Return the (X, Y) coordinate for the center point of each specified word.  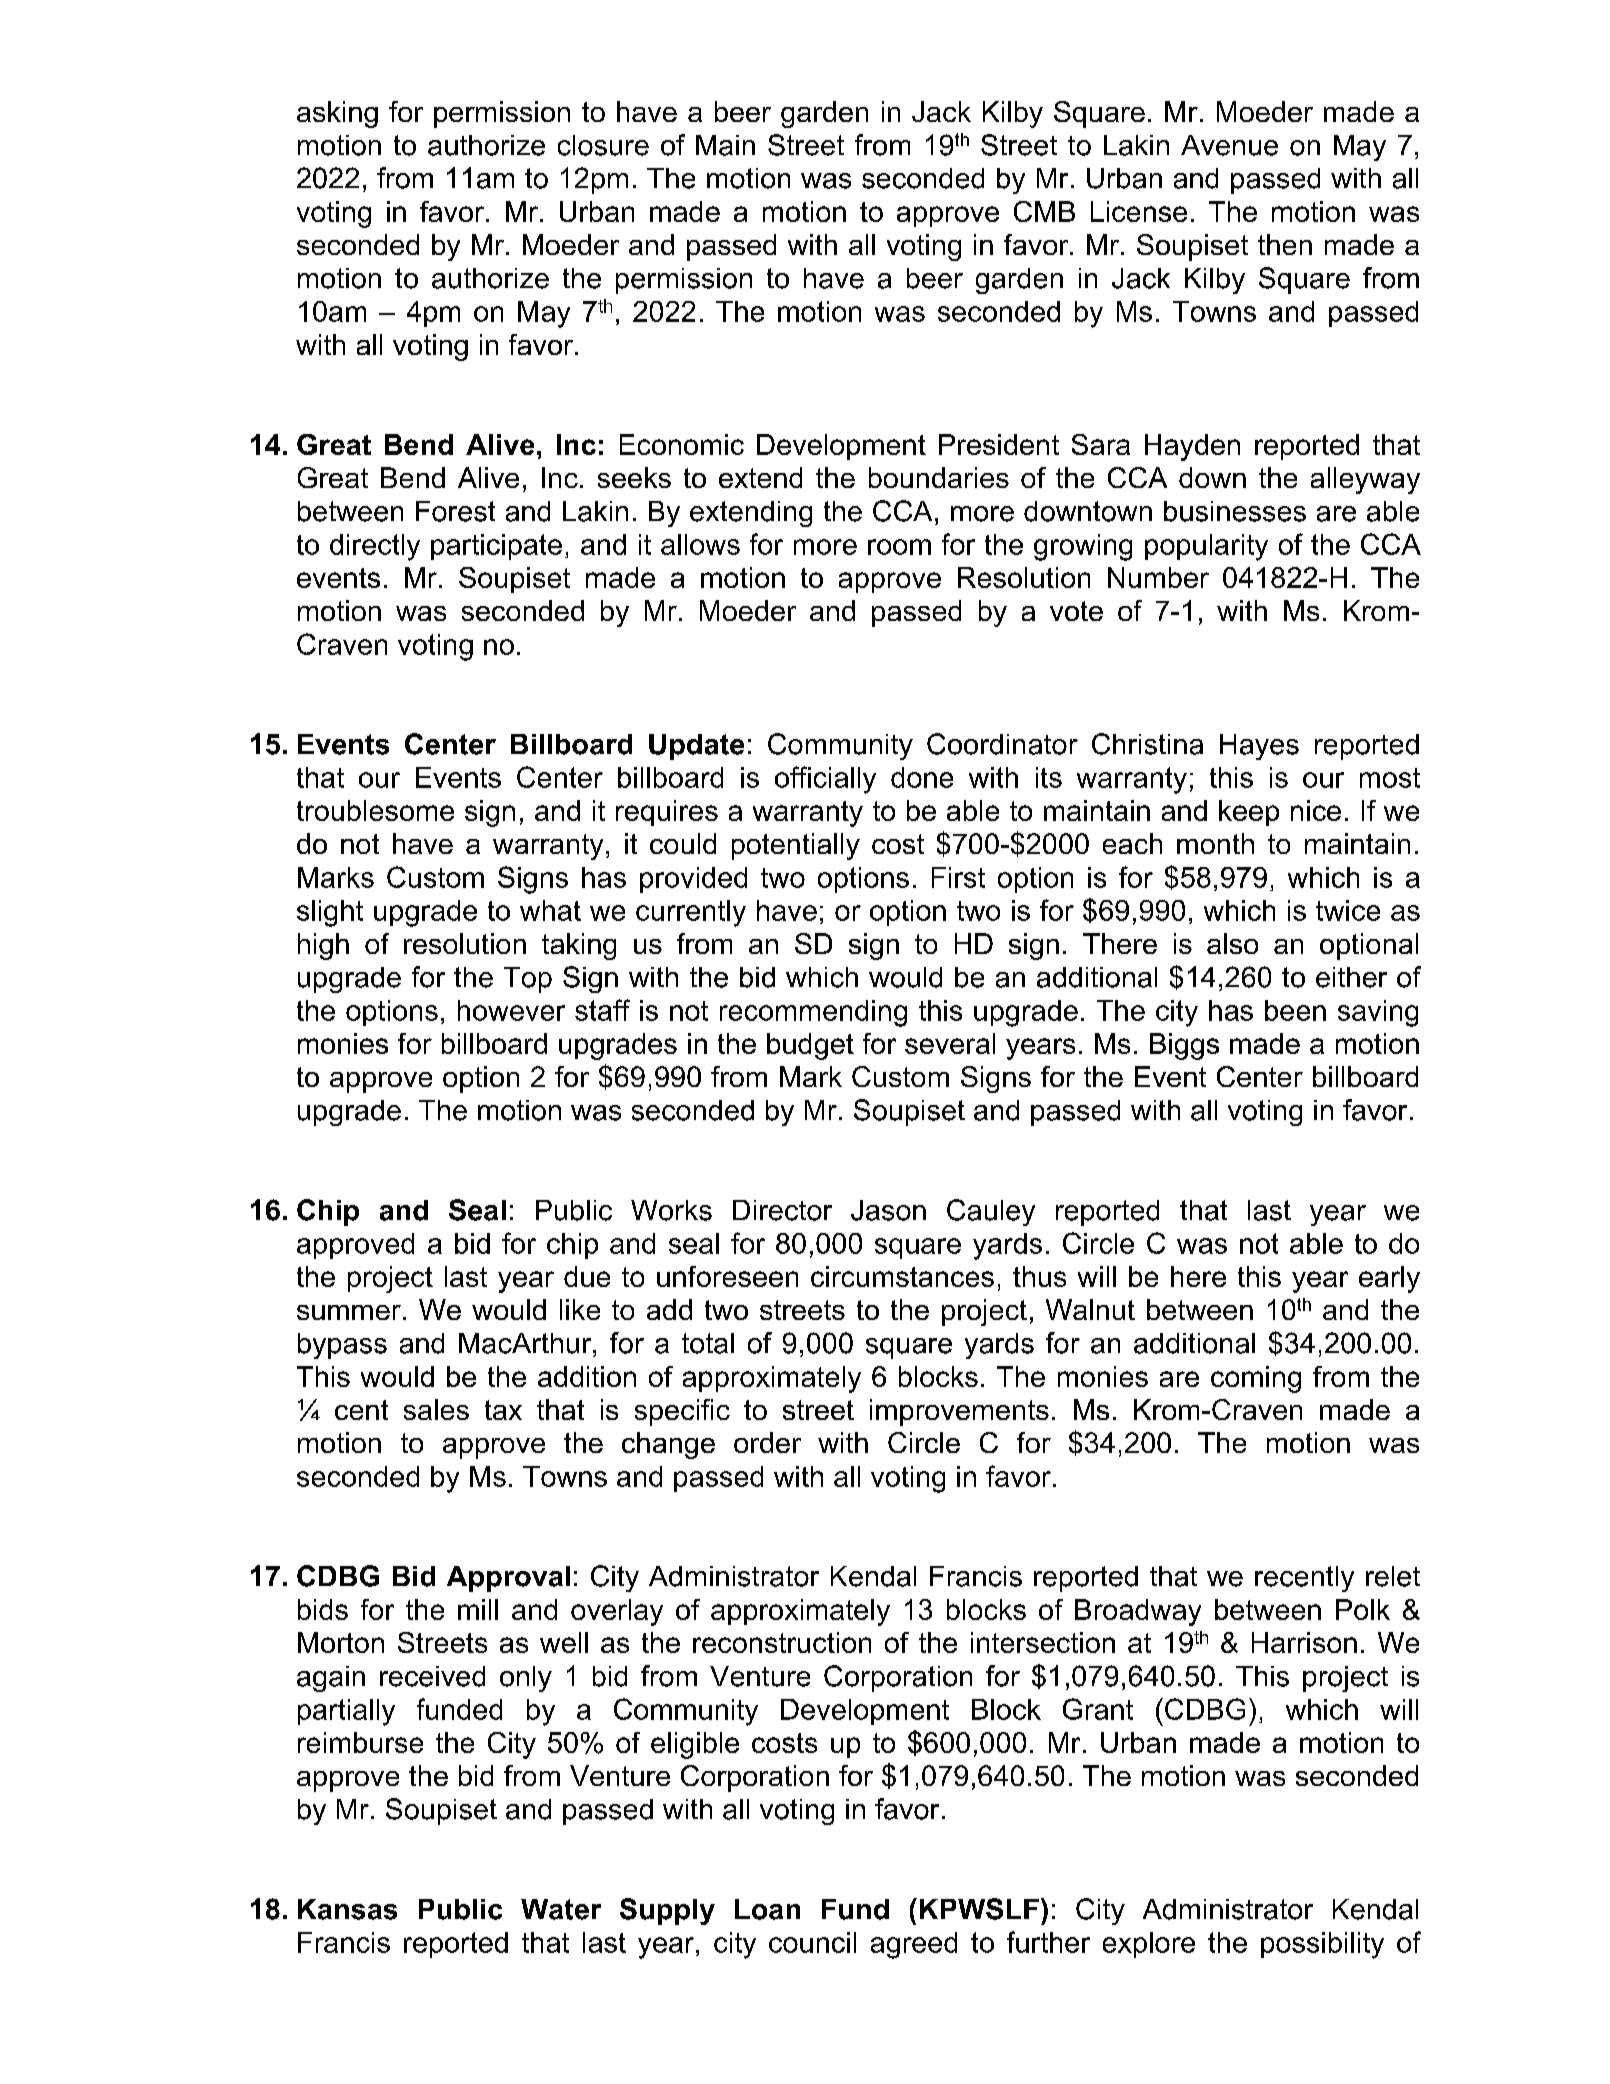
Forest (455, 511)
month (1215, 843)
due (587, 1276)
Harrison (1304, 1642)
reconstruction (782, 1642)
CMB (1044, 211)
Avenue (1229, 145)
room (899, 547)
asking (337, 114)
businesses (1235, 511)
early (1389, 1279)
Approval (508, 1579)
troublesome (375, 810)
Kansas (347, 1909)
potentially (796, 846)
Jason (888, 1210)
